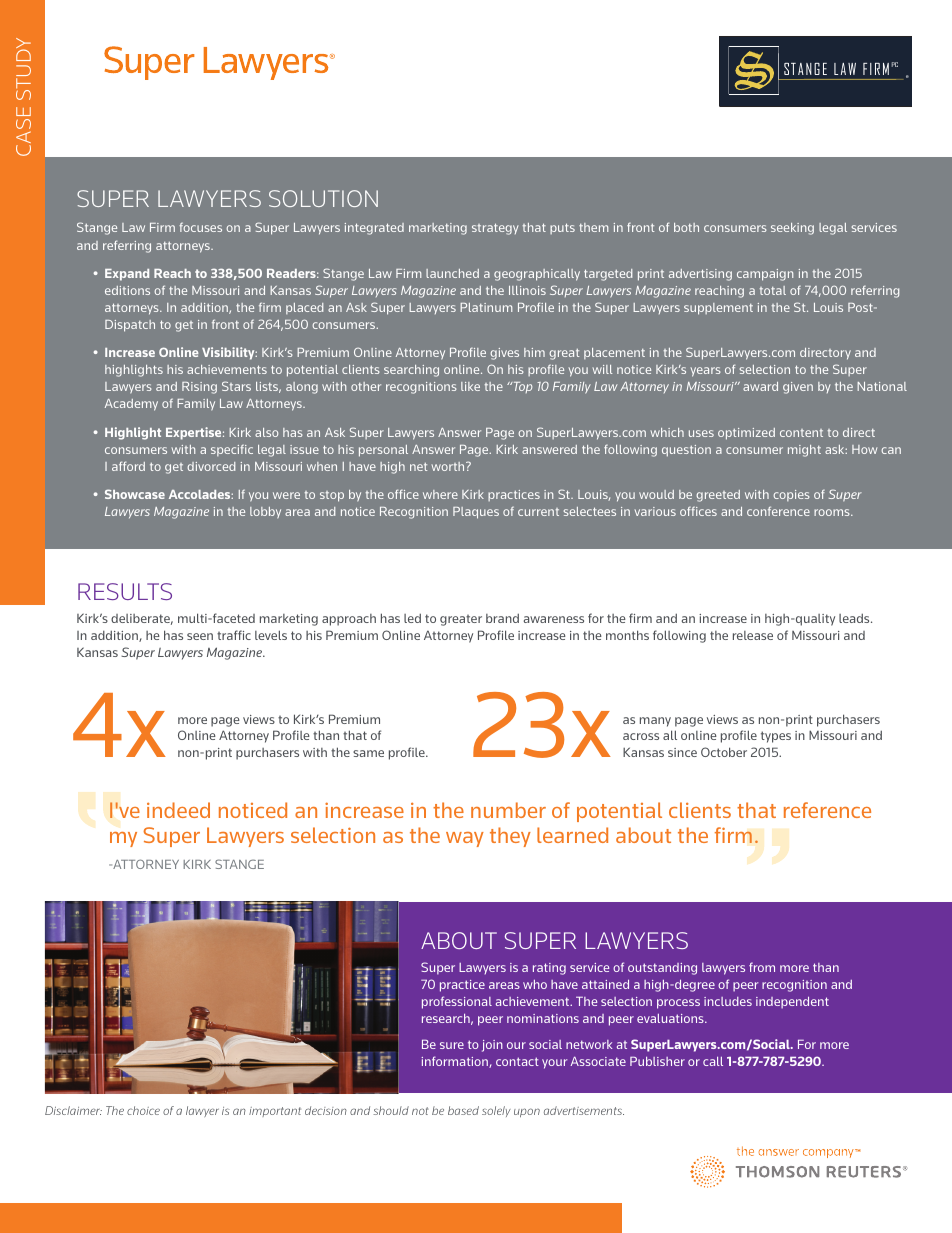 The width and height of the image is (952, 1233). I want to click on brand, so click(502, 618).
